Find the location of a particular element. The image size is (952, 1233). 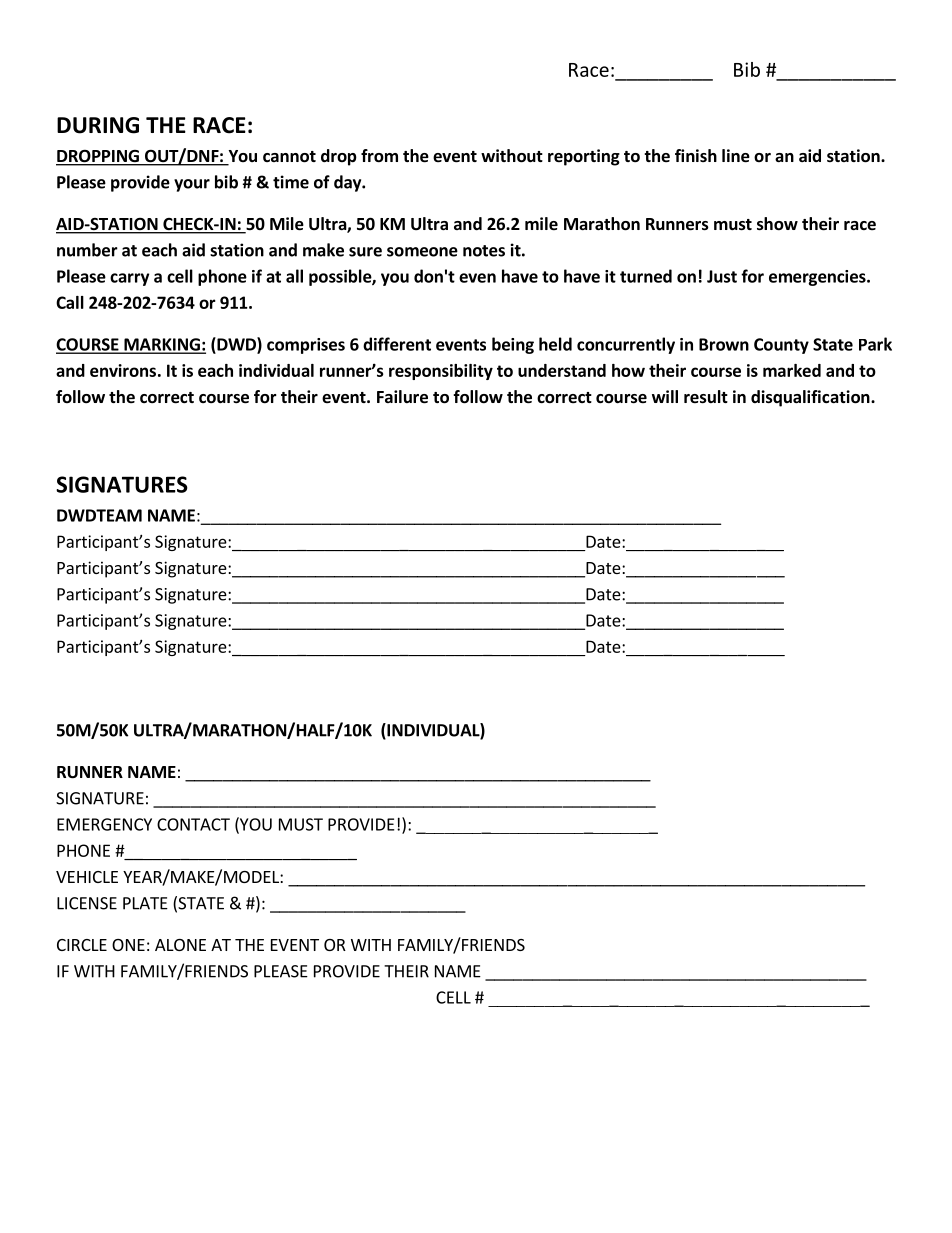

line is located at coordinates (736, 156).
